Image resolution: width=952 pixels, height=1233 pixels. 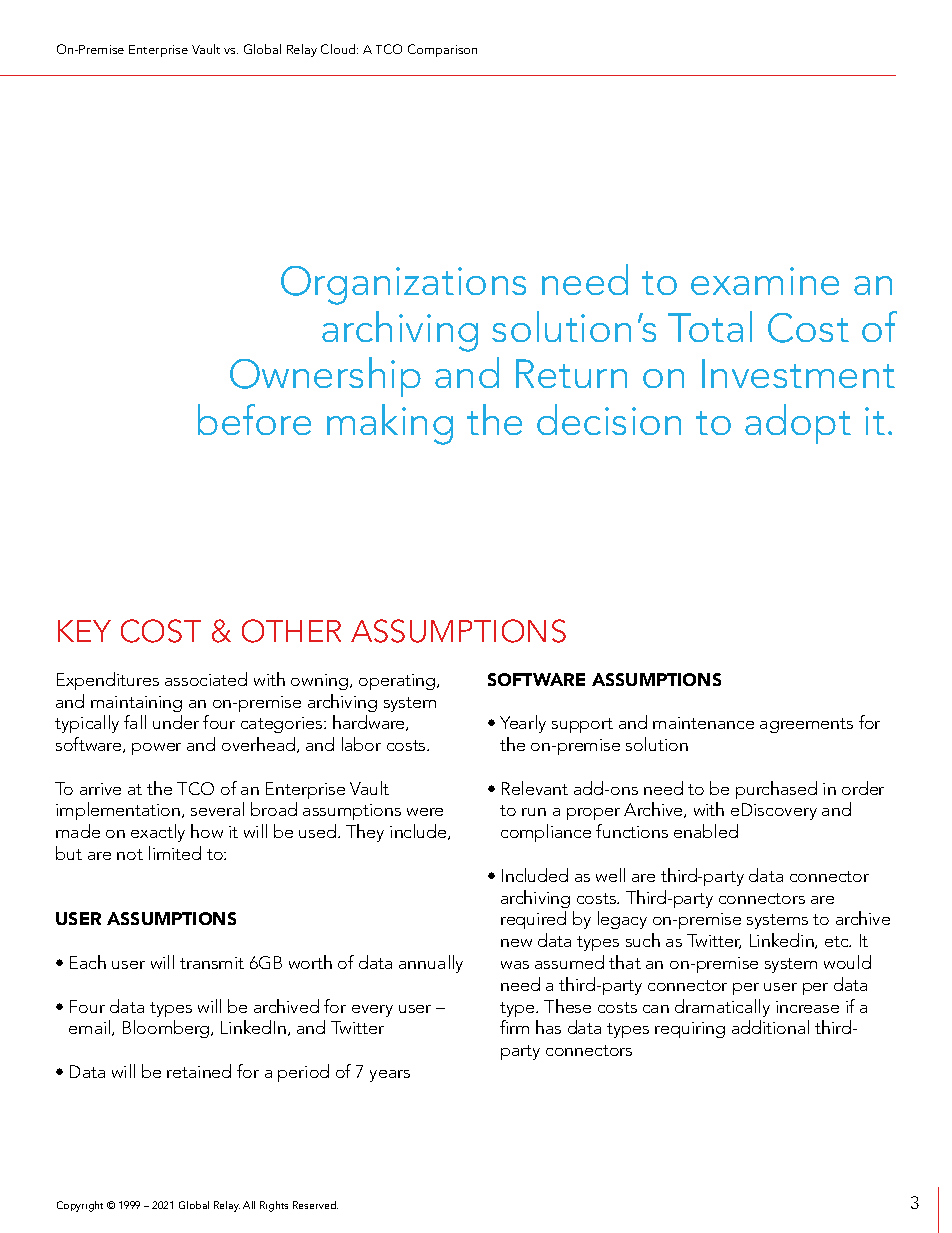 I want to click on before, so click(x=254, y=419).
